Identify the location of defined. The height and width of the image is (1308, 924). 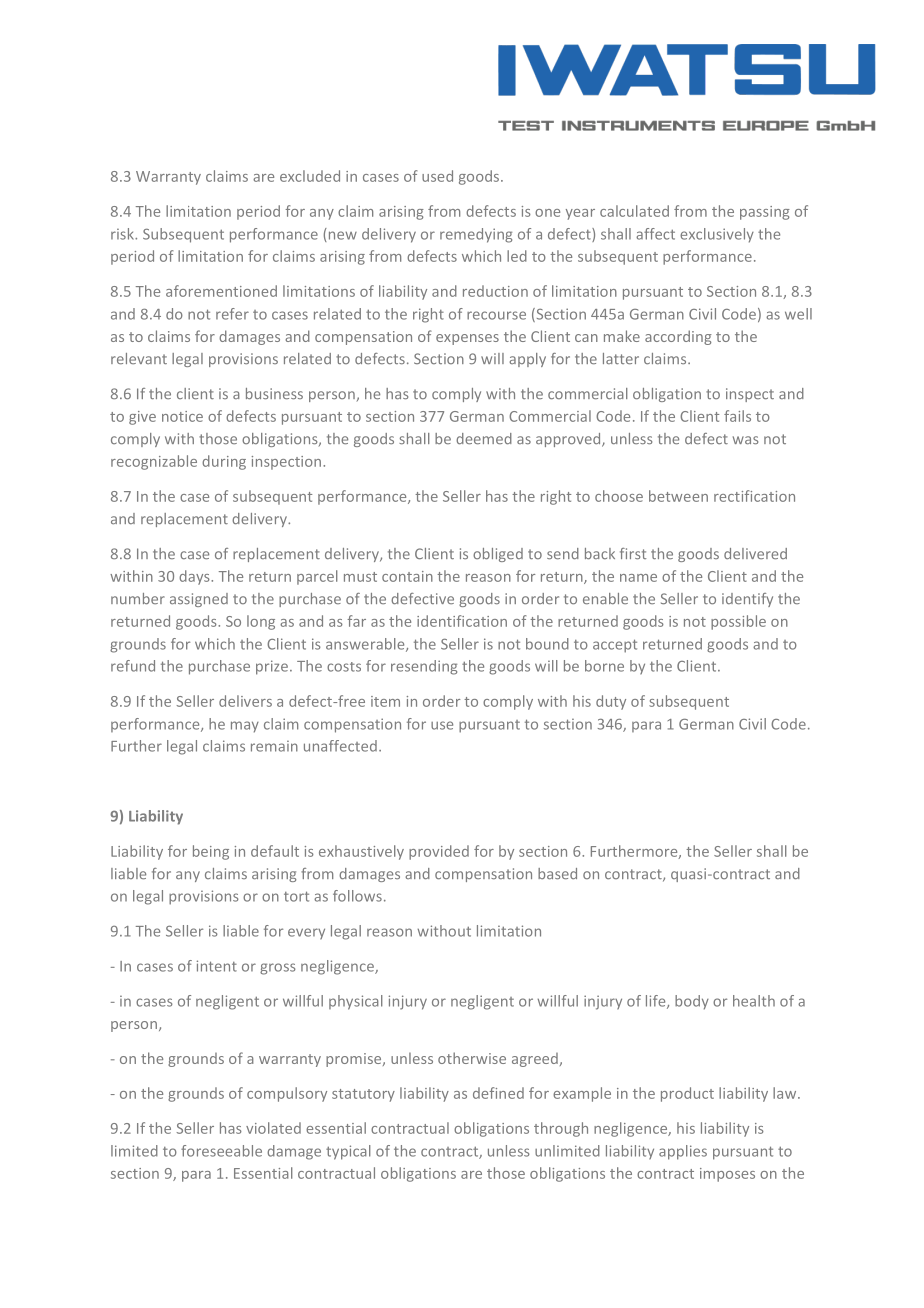
(498, 1093).
